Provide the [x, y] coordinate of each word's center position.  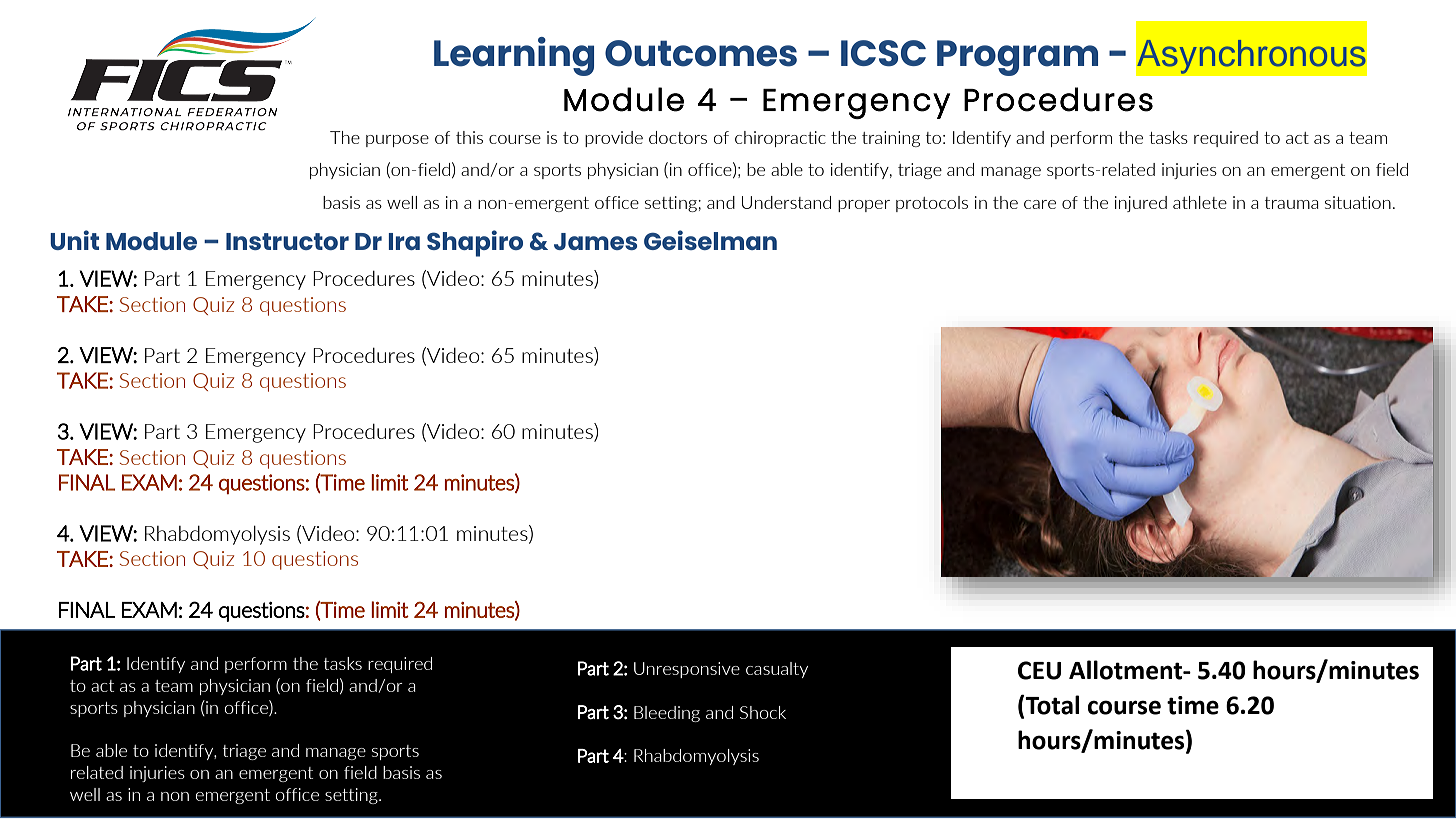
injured [1141, 204]
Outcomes [701, 53]
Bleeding [667, 714]
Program [1017, 58]
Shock [763, 712]
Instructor [287, 241]
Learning [514, 56]
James [595, 241]
